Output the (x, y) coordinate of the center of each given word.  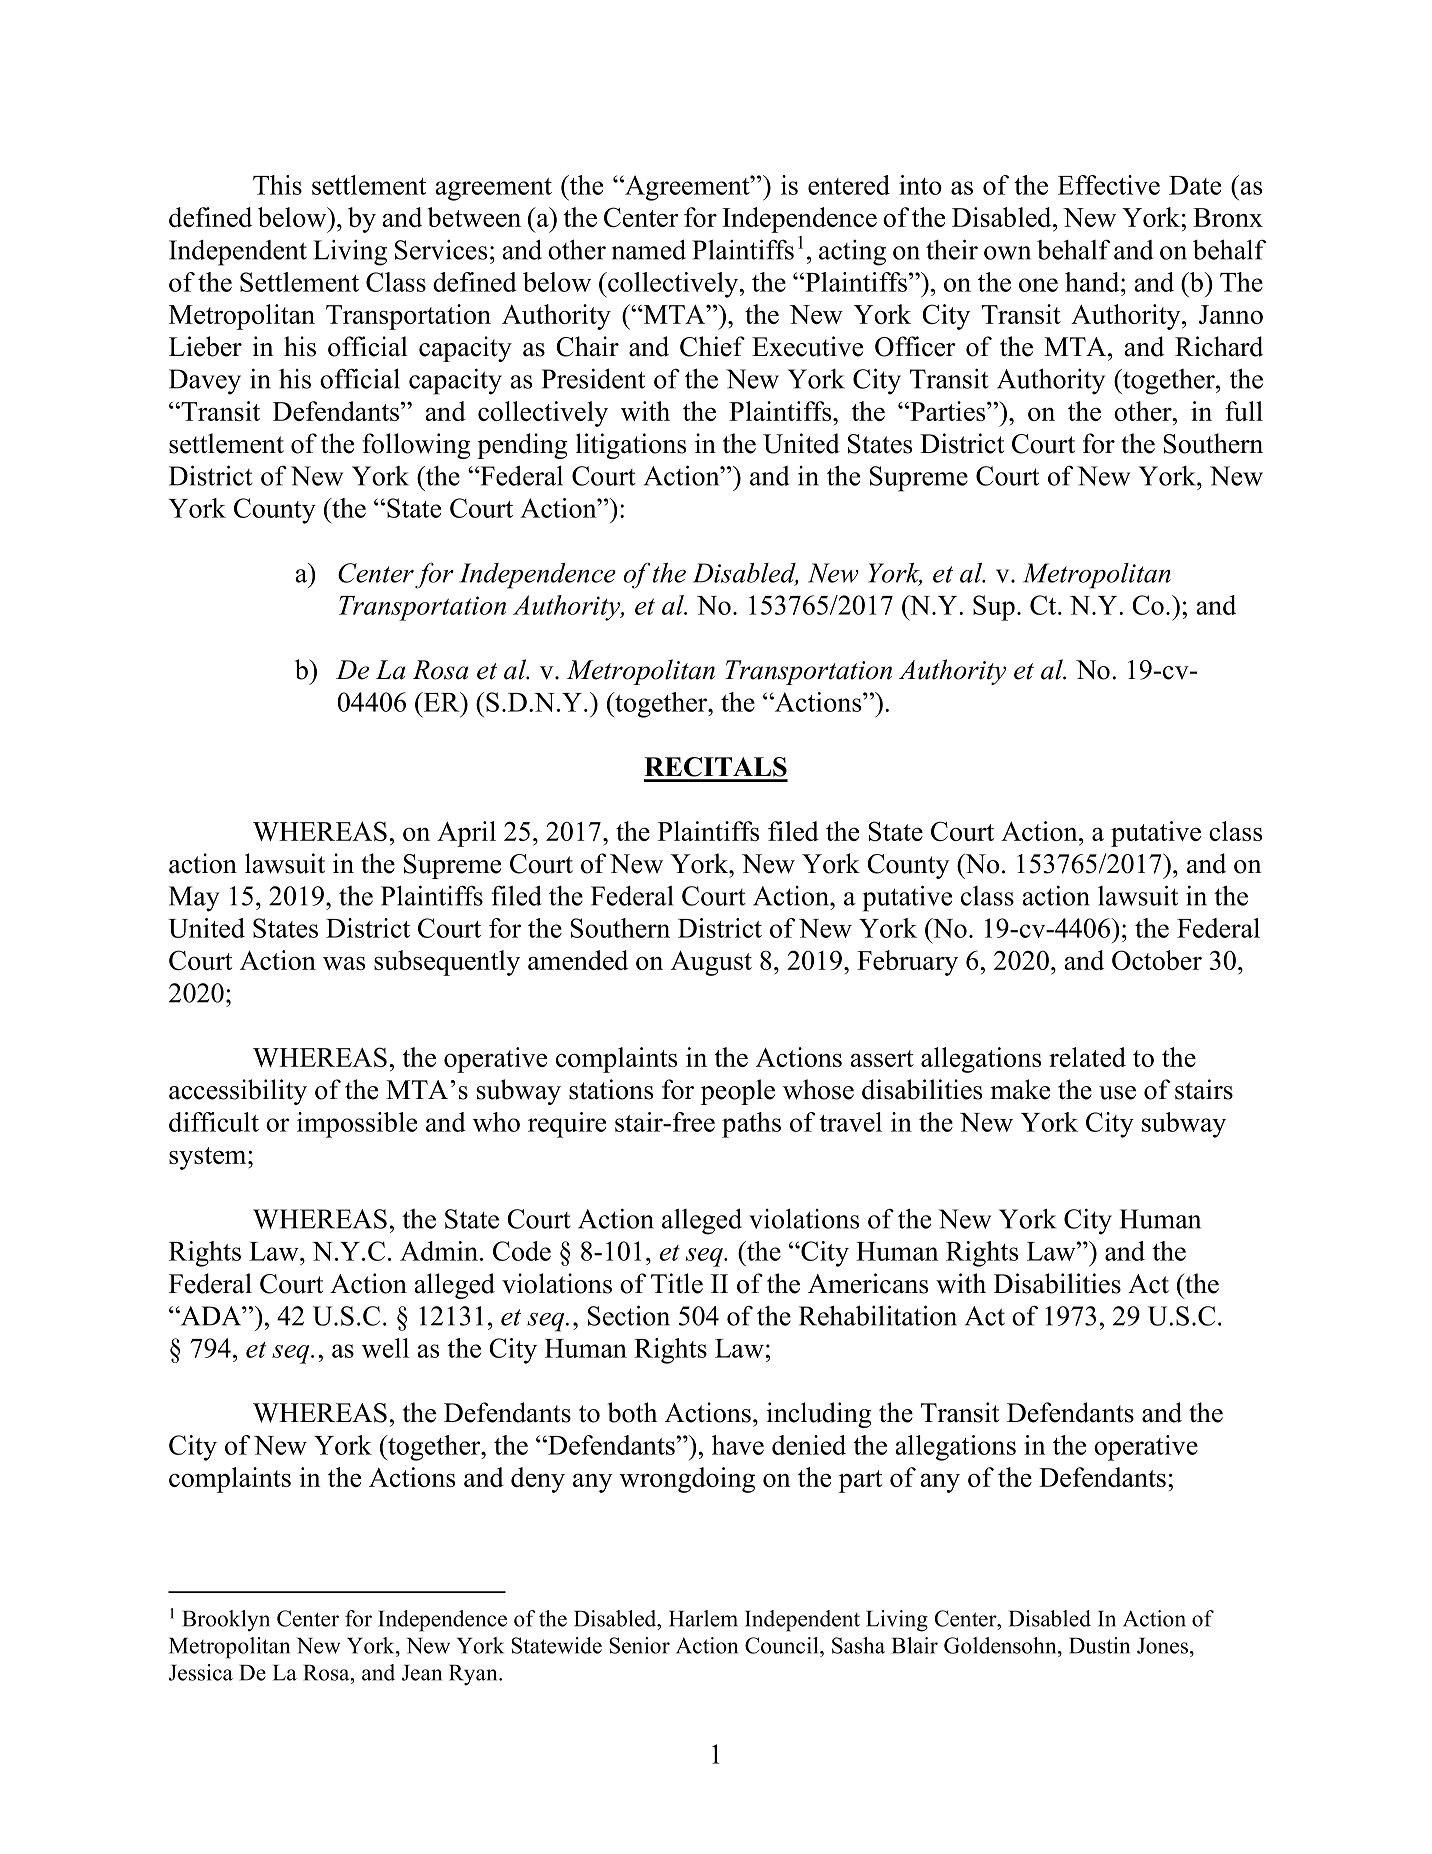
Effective (1109, 185)
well (385, 1348)
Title (677, 1283)
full (1244, 411)
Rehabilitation (878, 1315)
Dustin (1099, 1645)
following (416, 446)
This (277, 185)
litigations (631, 446)
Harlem (703, 1618)
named (649, 249)
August (711, 963)
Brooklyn (226, 1621)
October (1157, 960)
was (344, 963)
